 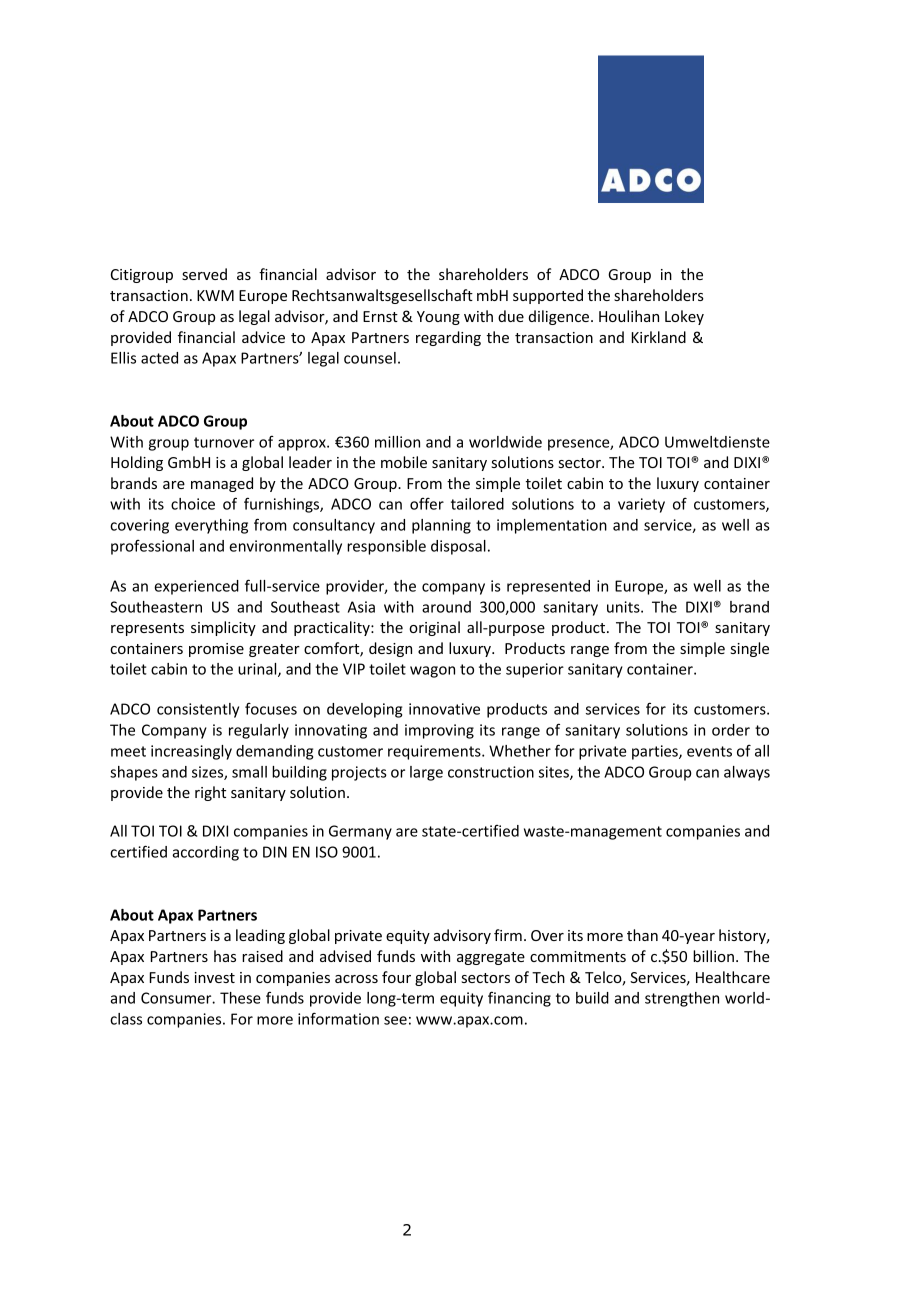 What do you see at coordinates (659, 337) in the document?
I see `Kirkland` at bounding box center [659, 337].
